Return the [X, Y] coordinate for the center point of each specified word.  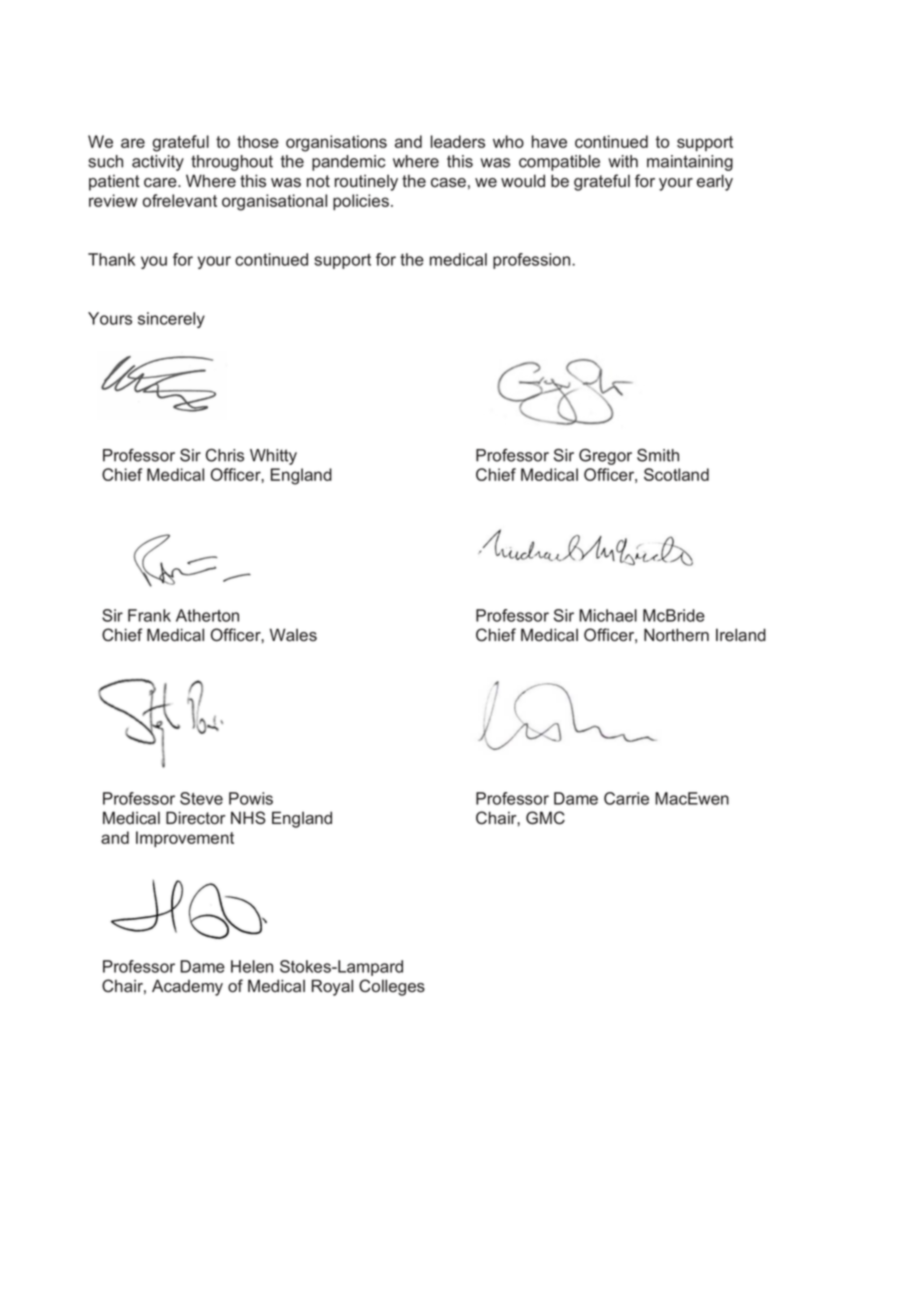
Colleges [392, 987]
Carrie [626, 798]
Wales [293, 635]
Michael [608, 615]
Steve [201, 798]
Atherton [207, 615]
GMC [545, 818]
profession [533, 261]
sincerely [171, 320]
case [448, 183]
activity [158, 163]
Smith [658, 455]
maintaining [690, 163]
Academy [187, 987]
